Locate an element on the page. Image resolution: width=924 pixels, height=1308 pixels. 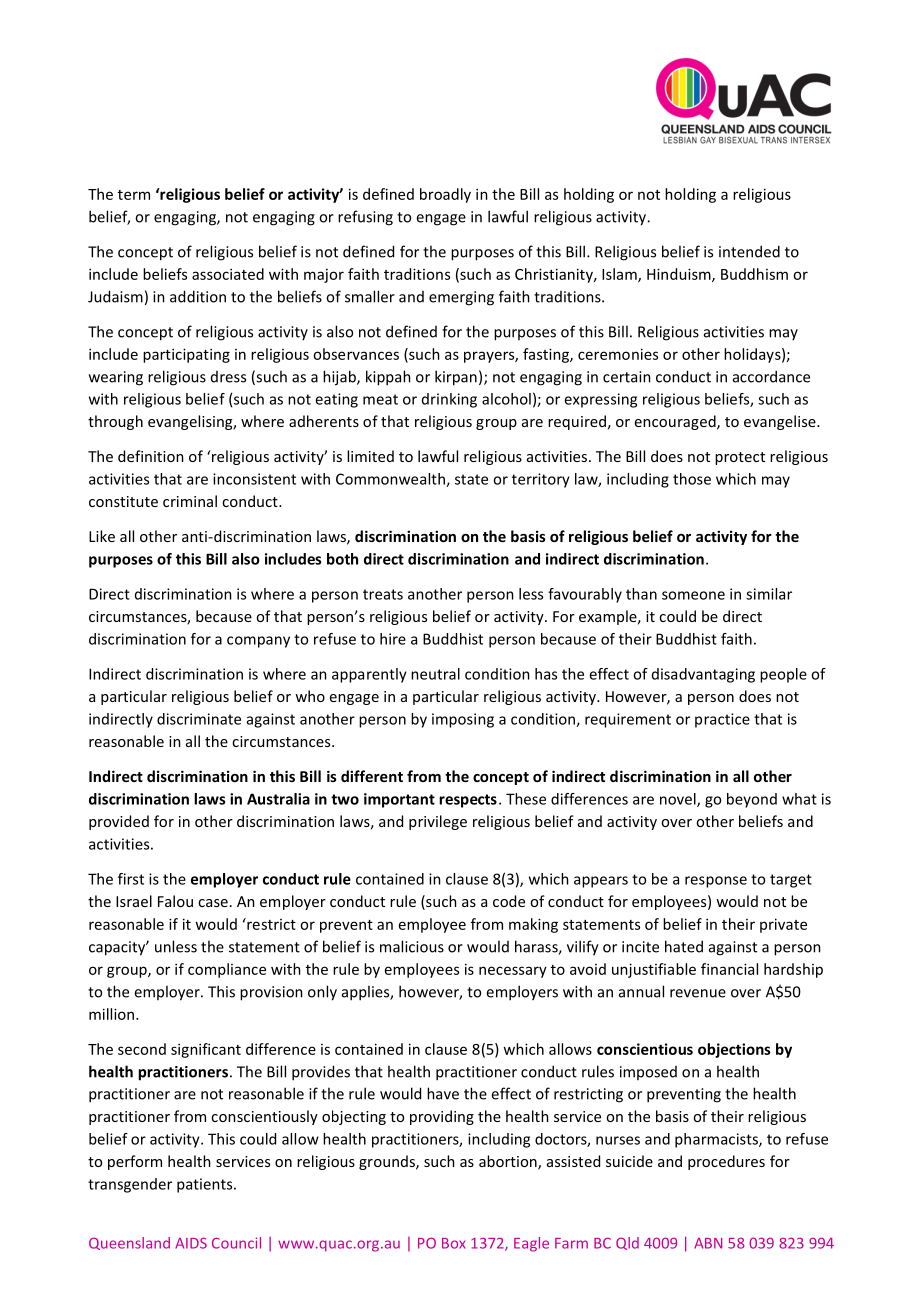
AIDS is located at coordinates (191, 1243).
